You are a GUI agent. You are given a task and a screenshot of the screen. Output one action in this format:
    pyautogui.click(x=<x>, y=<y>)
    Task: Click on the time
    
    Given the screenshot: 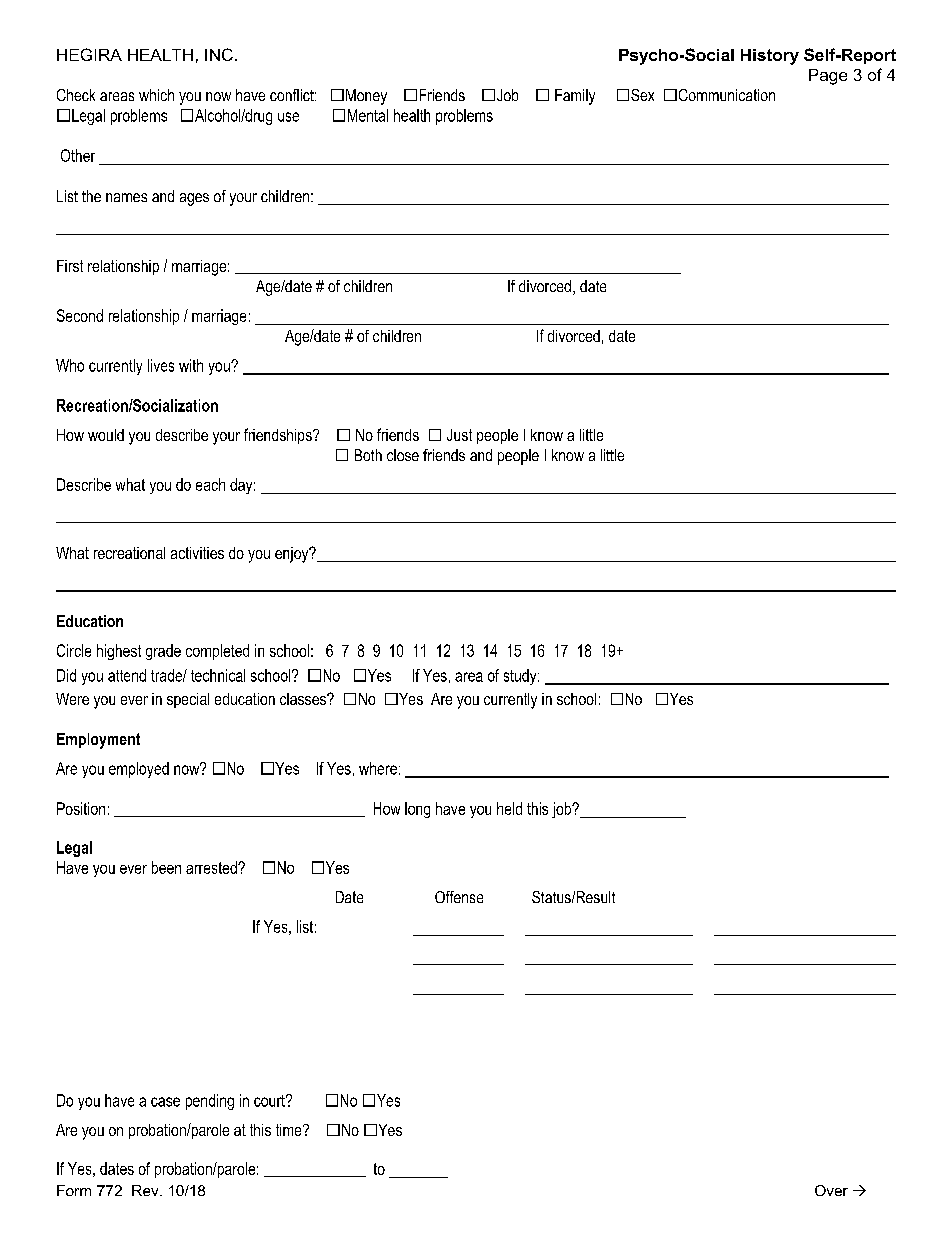 What is the action you would take?
    pyautogui.click(x=290, y=1130)
